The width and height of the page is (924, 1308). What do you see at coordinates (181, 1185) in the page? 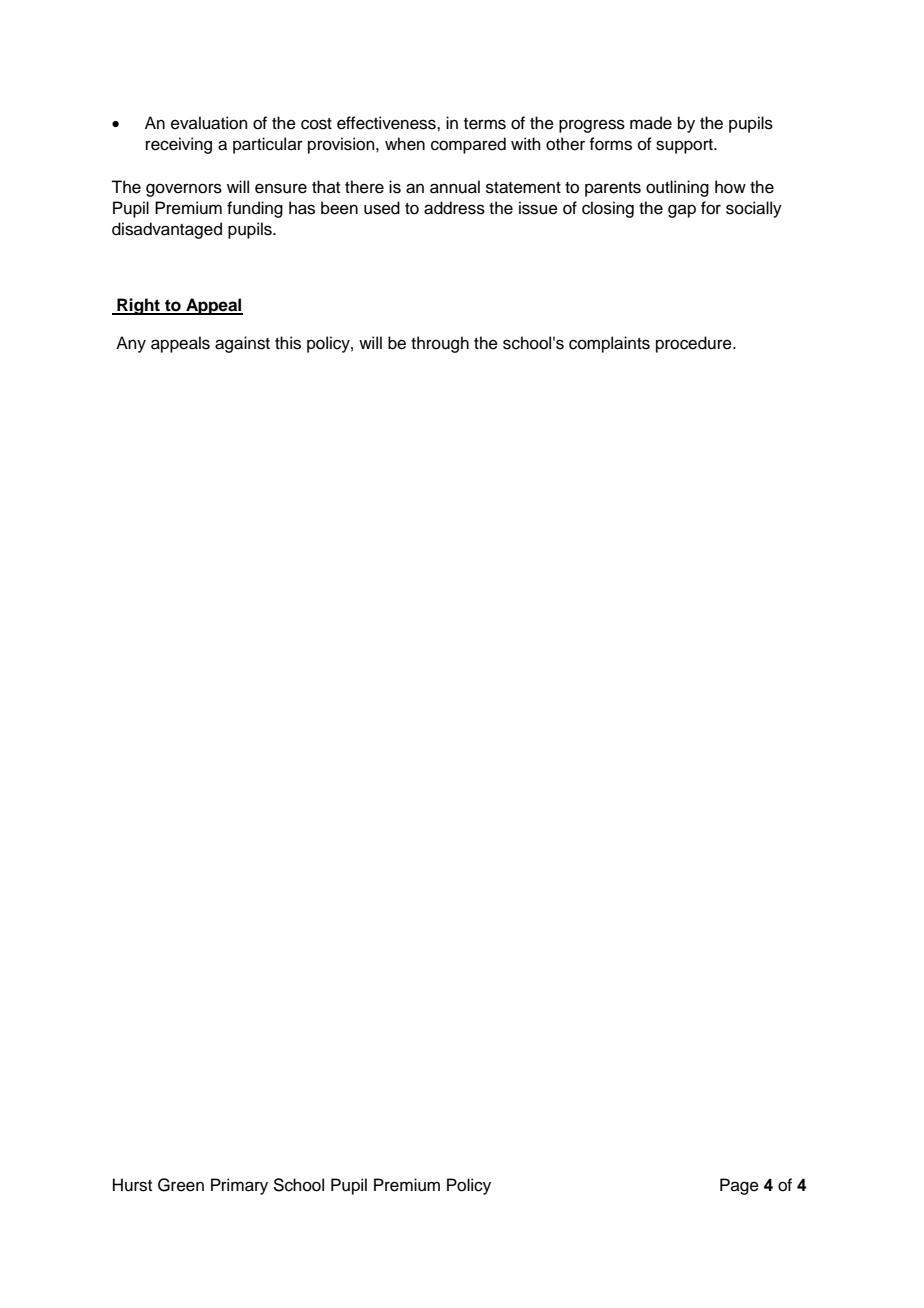
I see `Green` at bounding box center [181, 1185].
